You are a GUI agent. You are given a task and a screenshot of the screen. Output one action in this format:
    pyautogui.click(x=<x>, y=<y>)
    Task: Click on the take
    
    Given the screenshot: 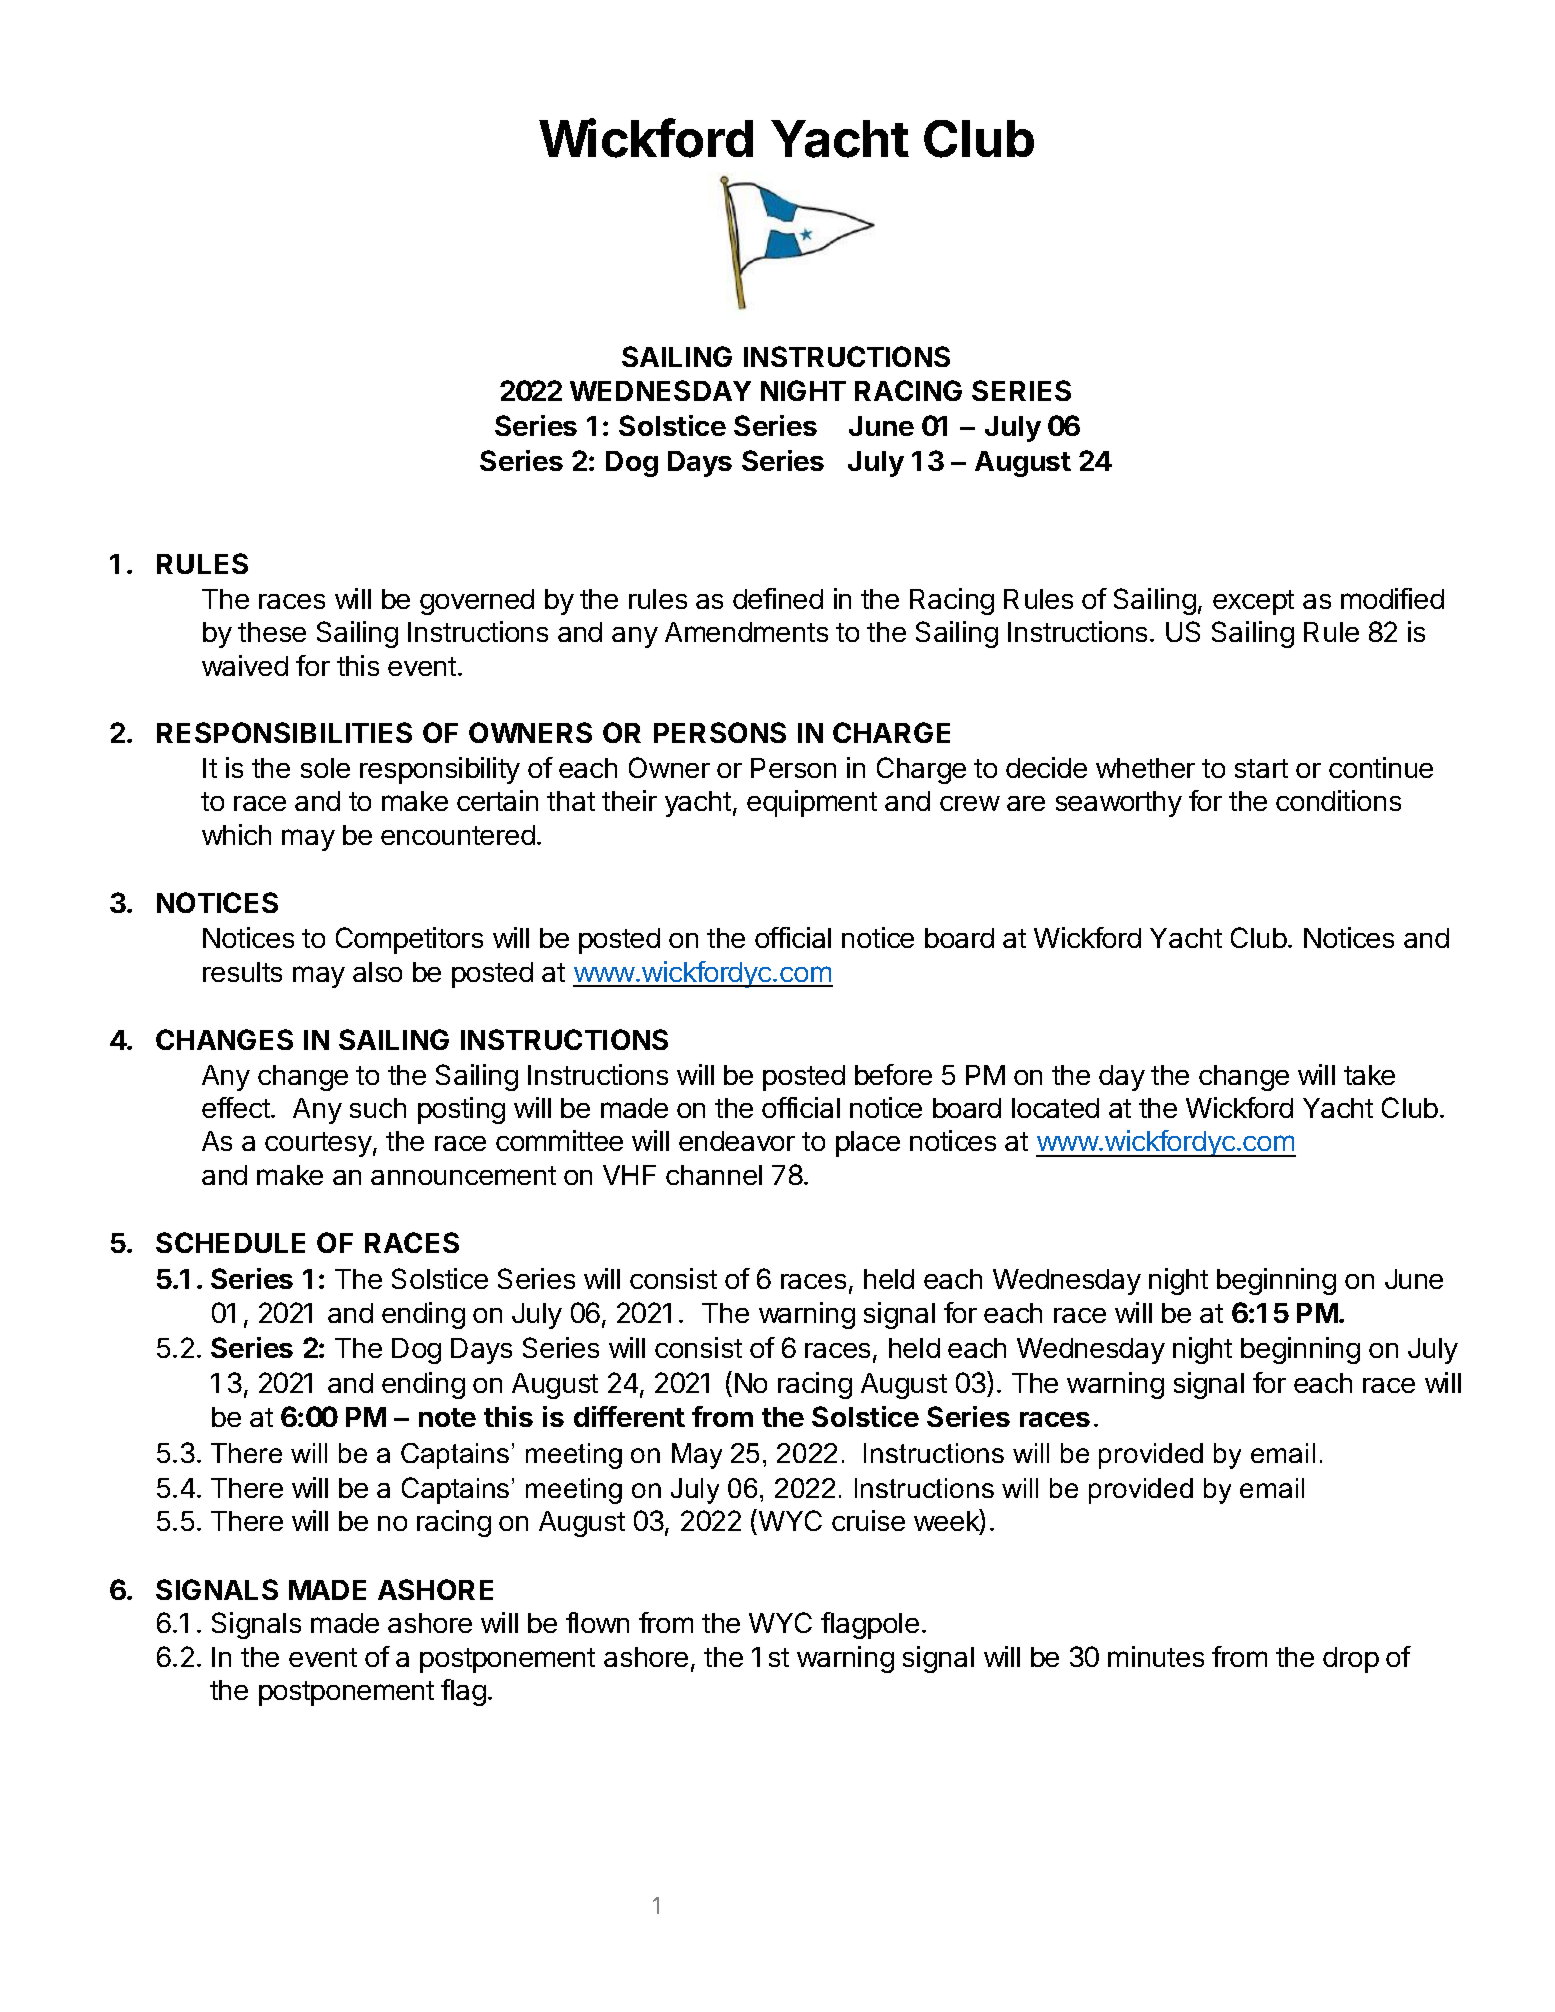 What is the action you would take?
    pyautogui.click(x=1369, y=1075)
